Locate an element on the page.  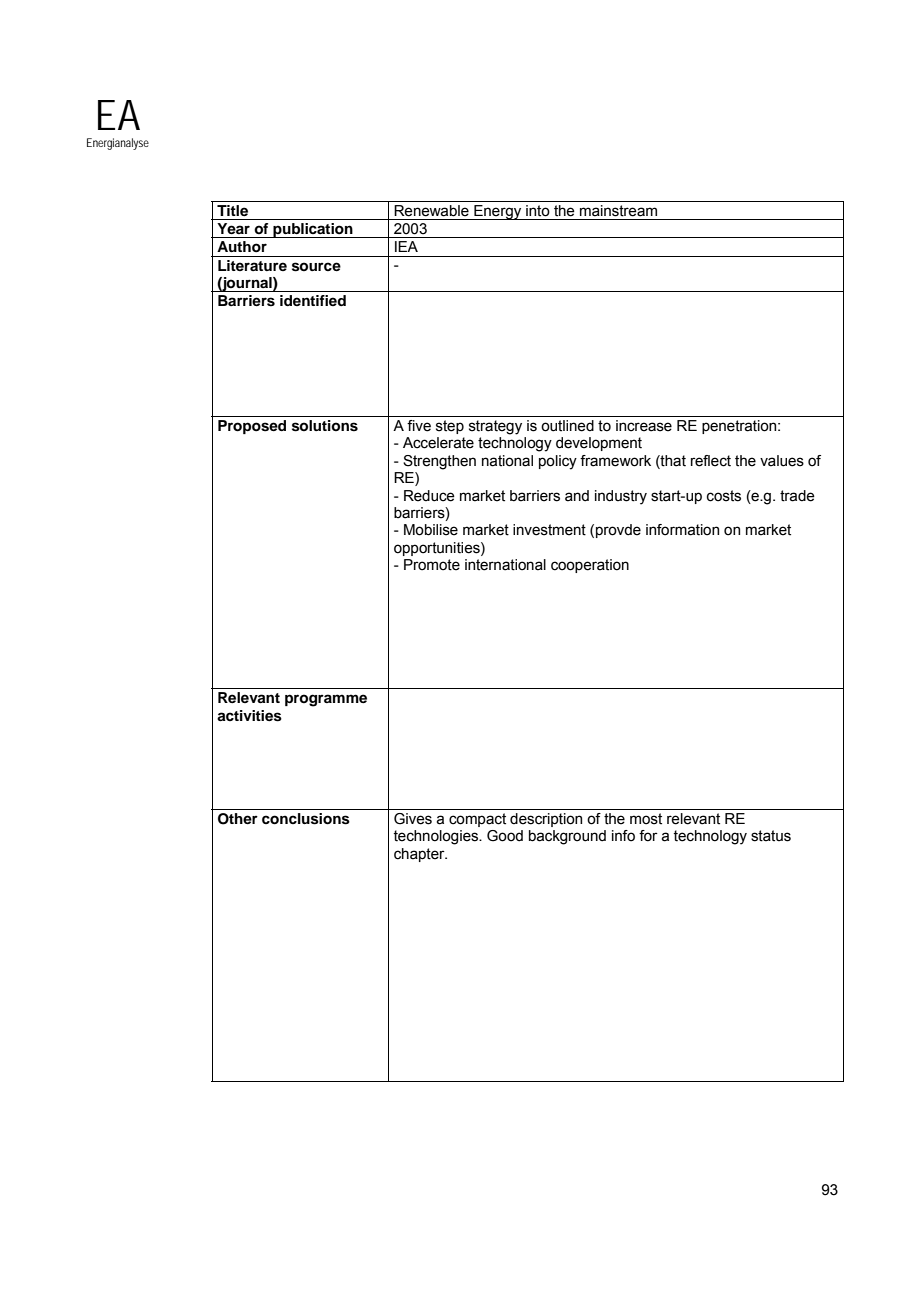
investment is located at coordinates (549, 530).
